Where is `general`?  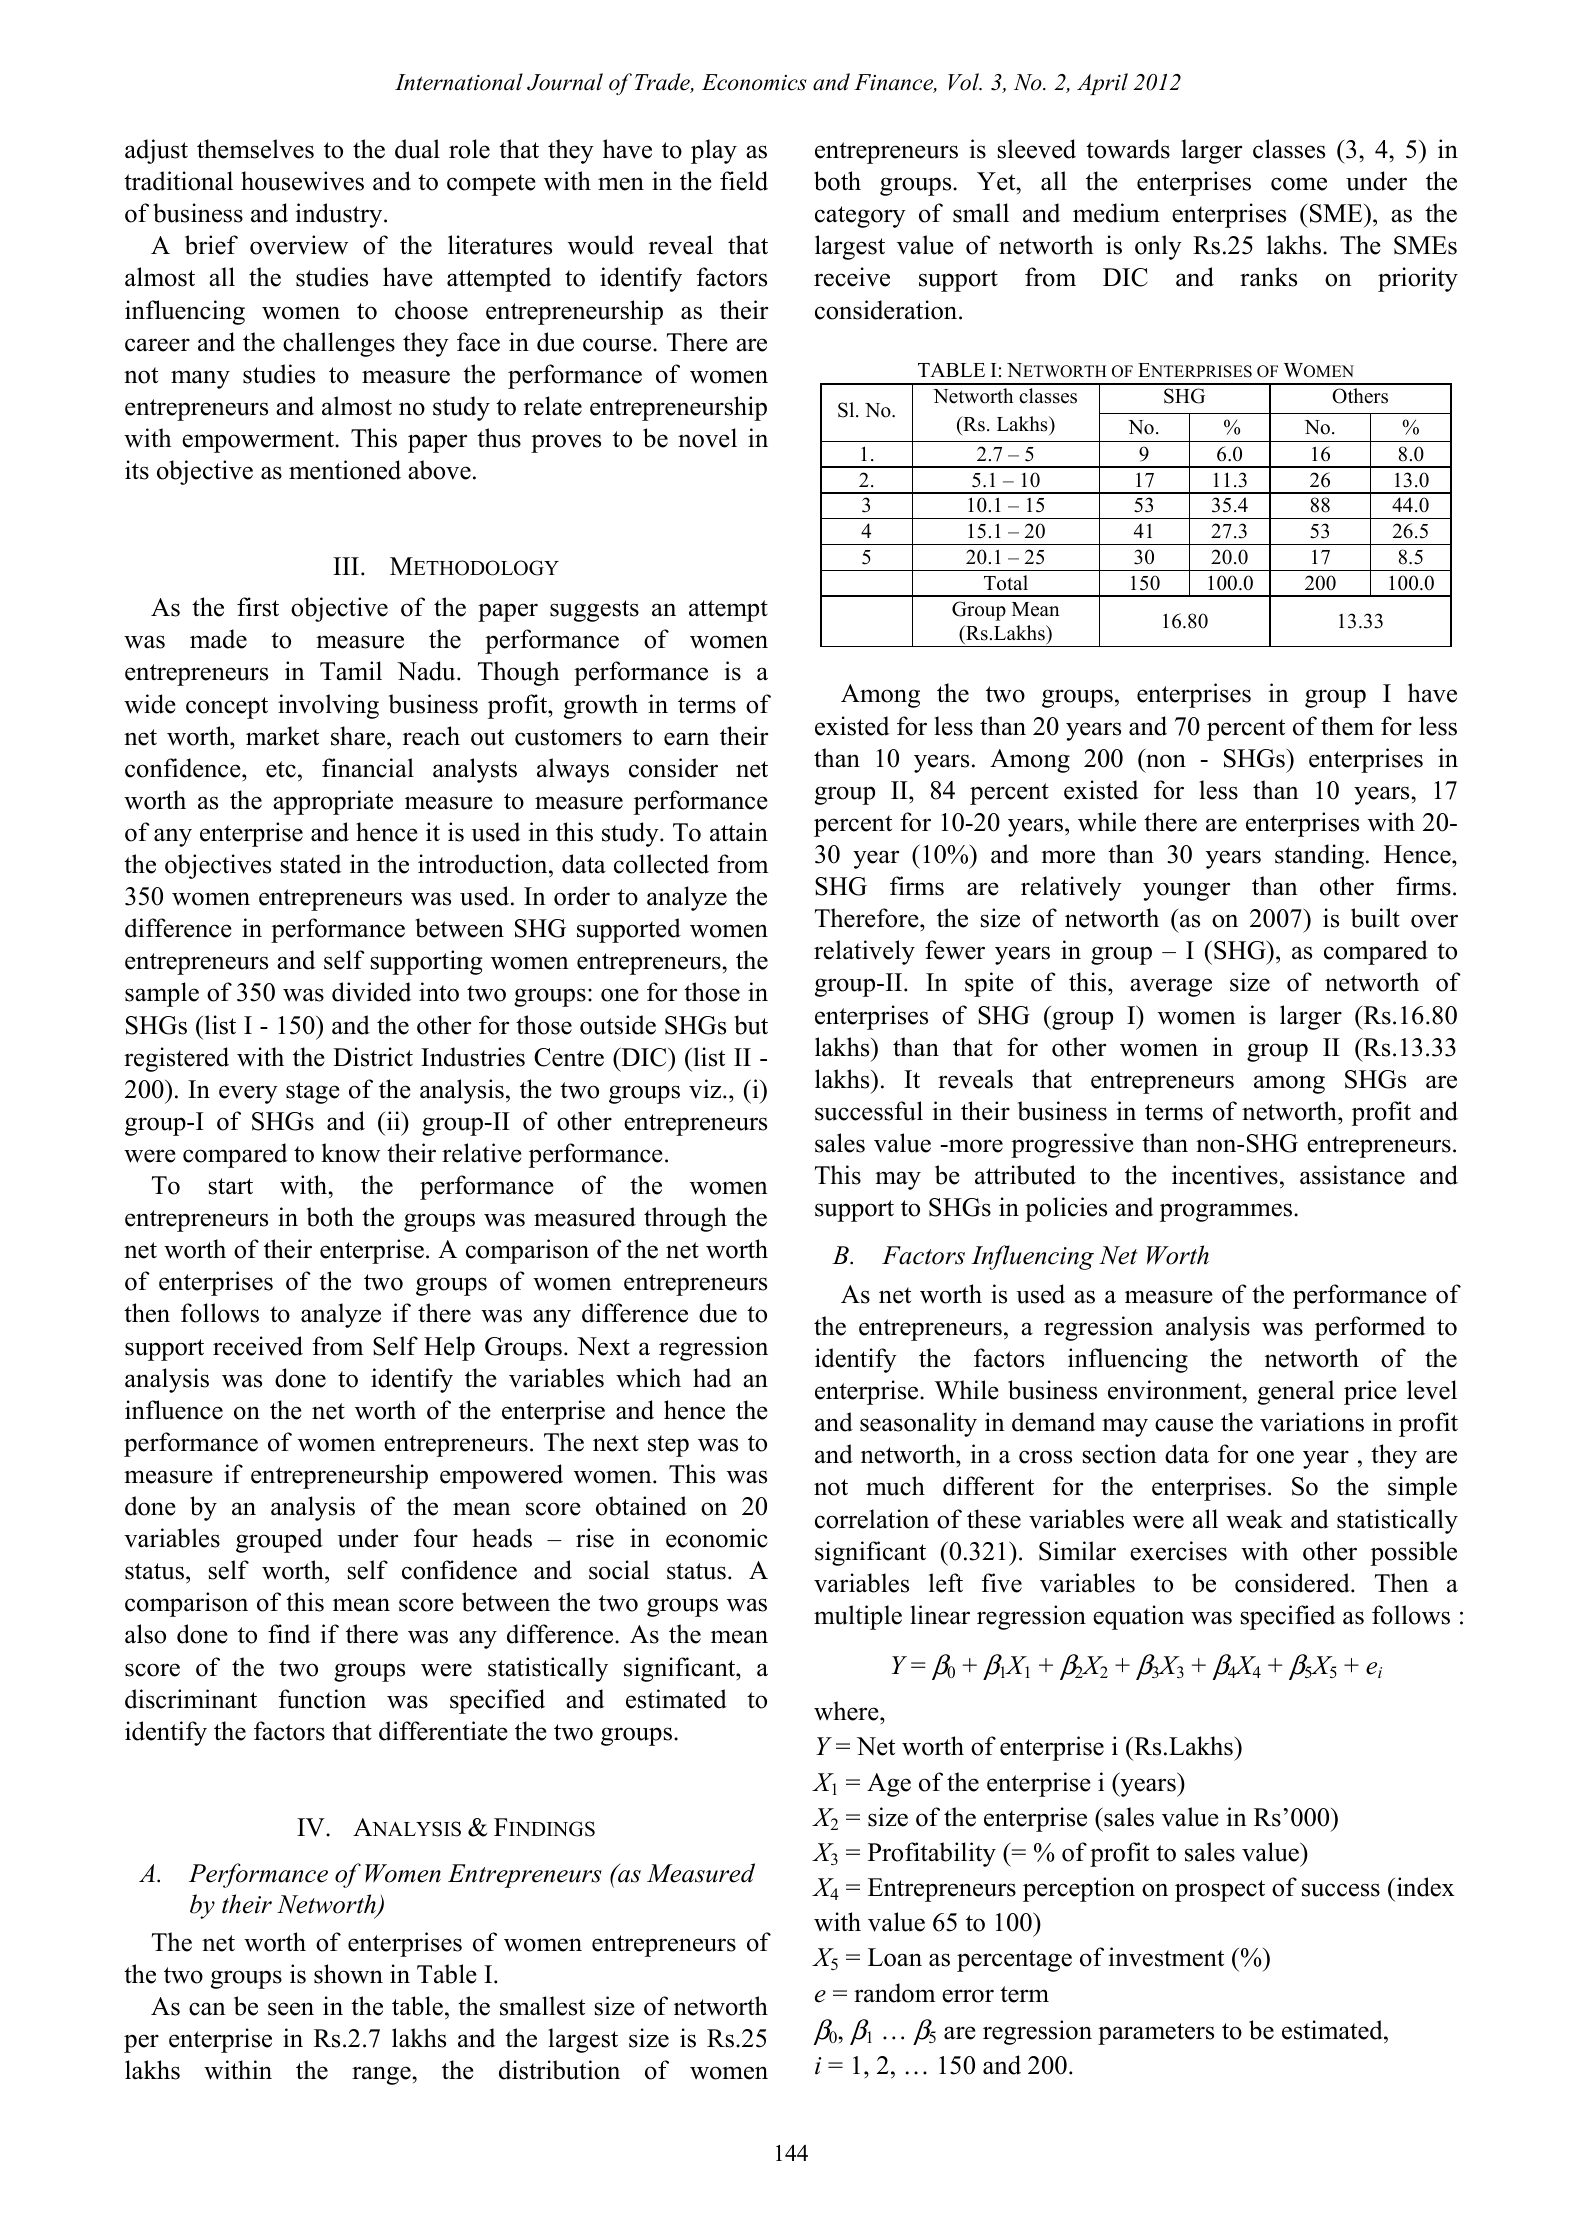 general is located at coordinates (1296, 1392).
